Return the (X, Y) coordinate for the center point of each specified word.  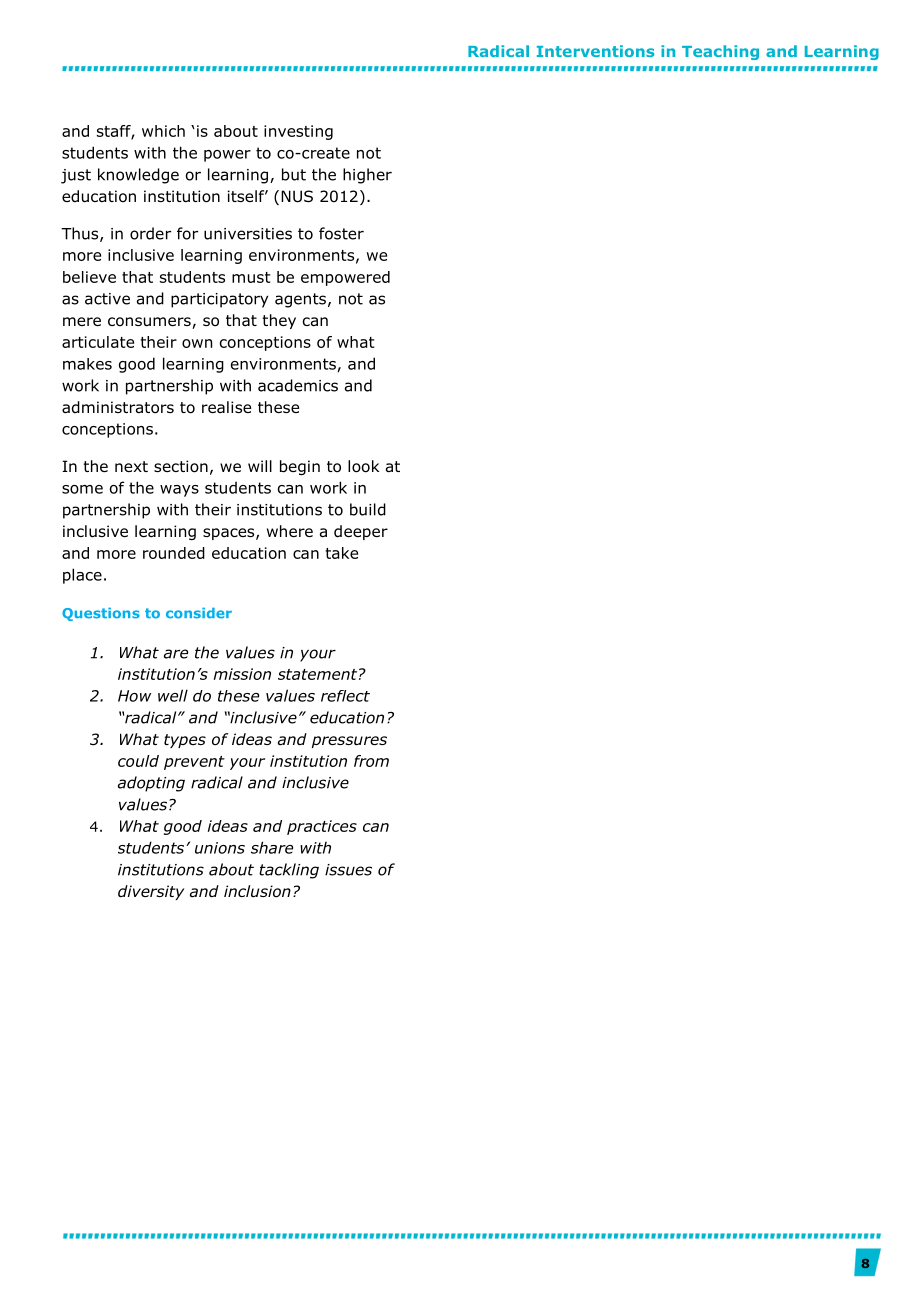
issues (348, 870)
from (371, 761)
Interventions (595, 51)
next (131, 466)
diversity (151, 892)
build (368, 509)
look (363, 466)
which (163, 131)
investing (298, 132)
